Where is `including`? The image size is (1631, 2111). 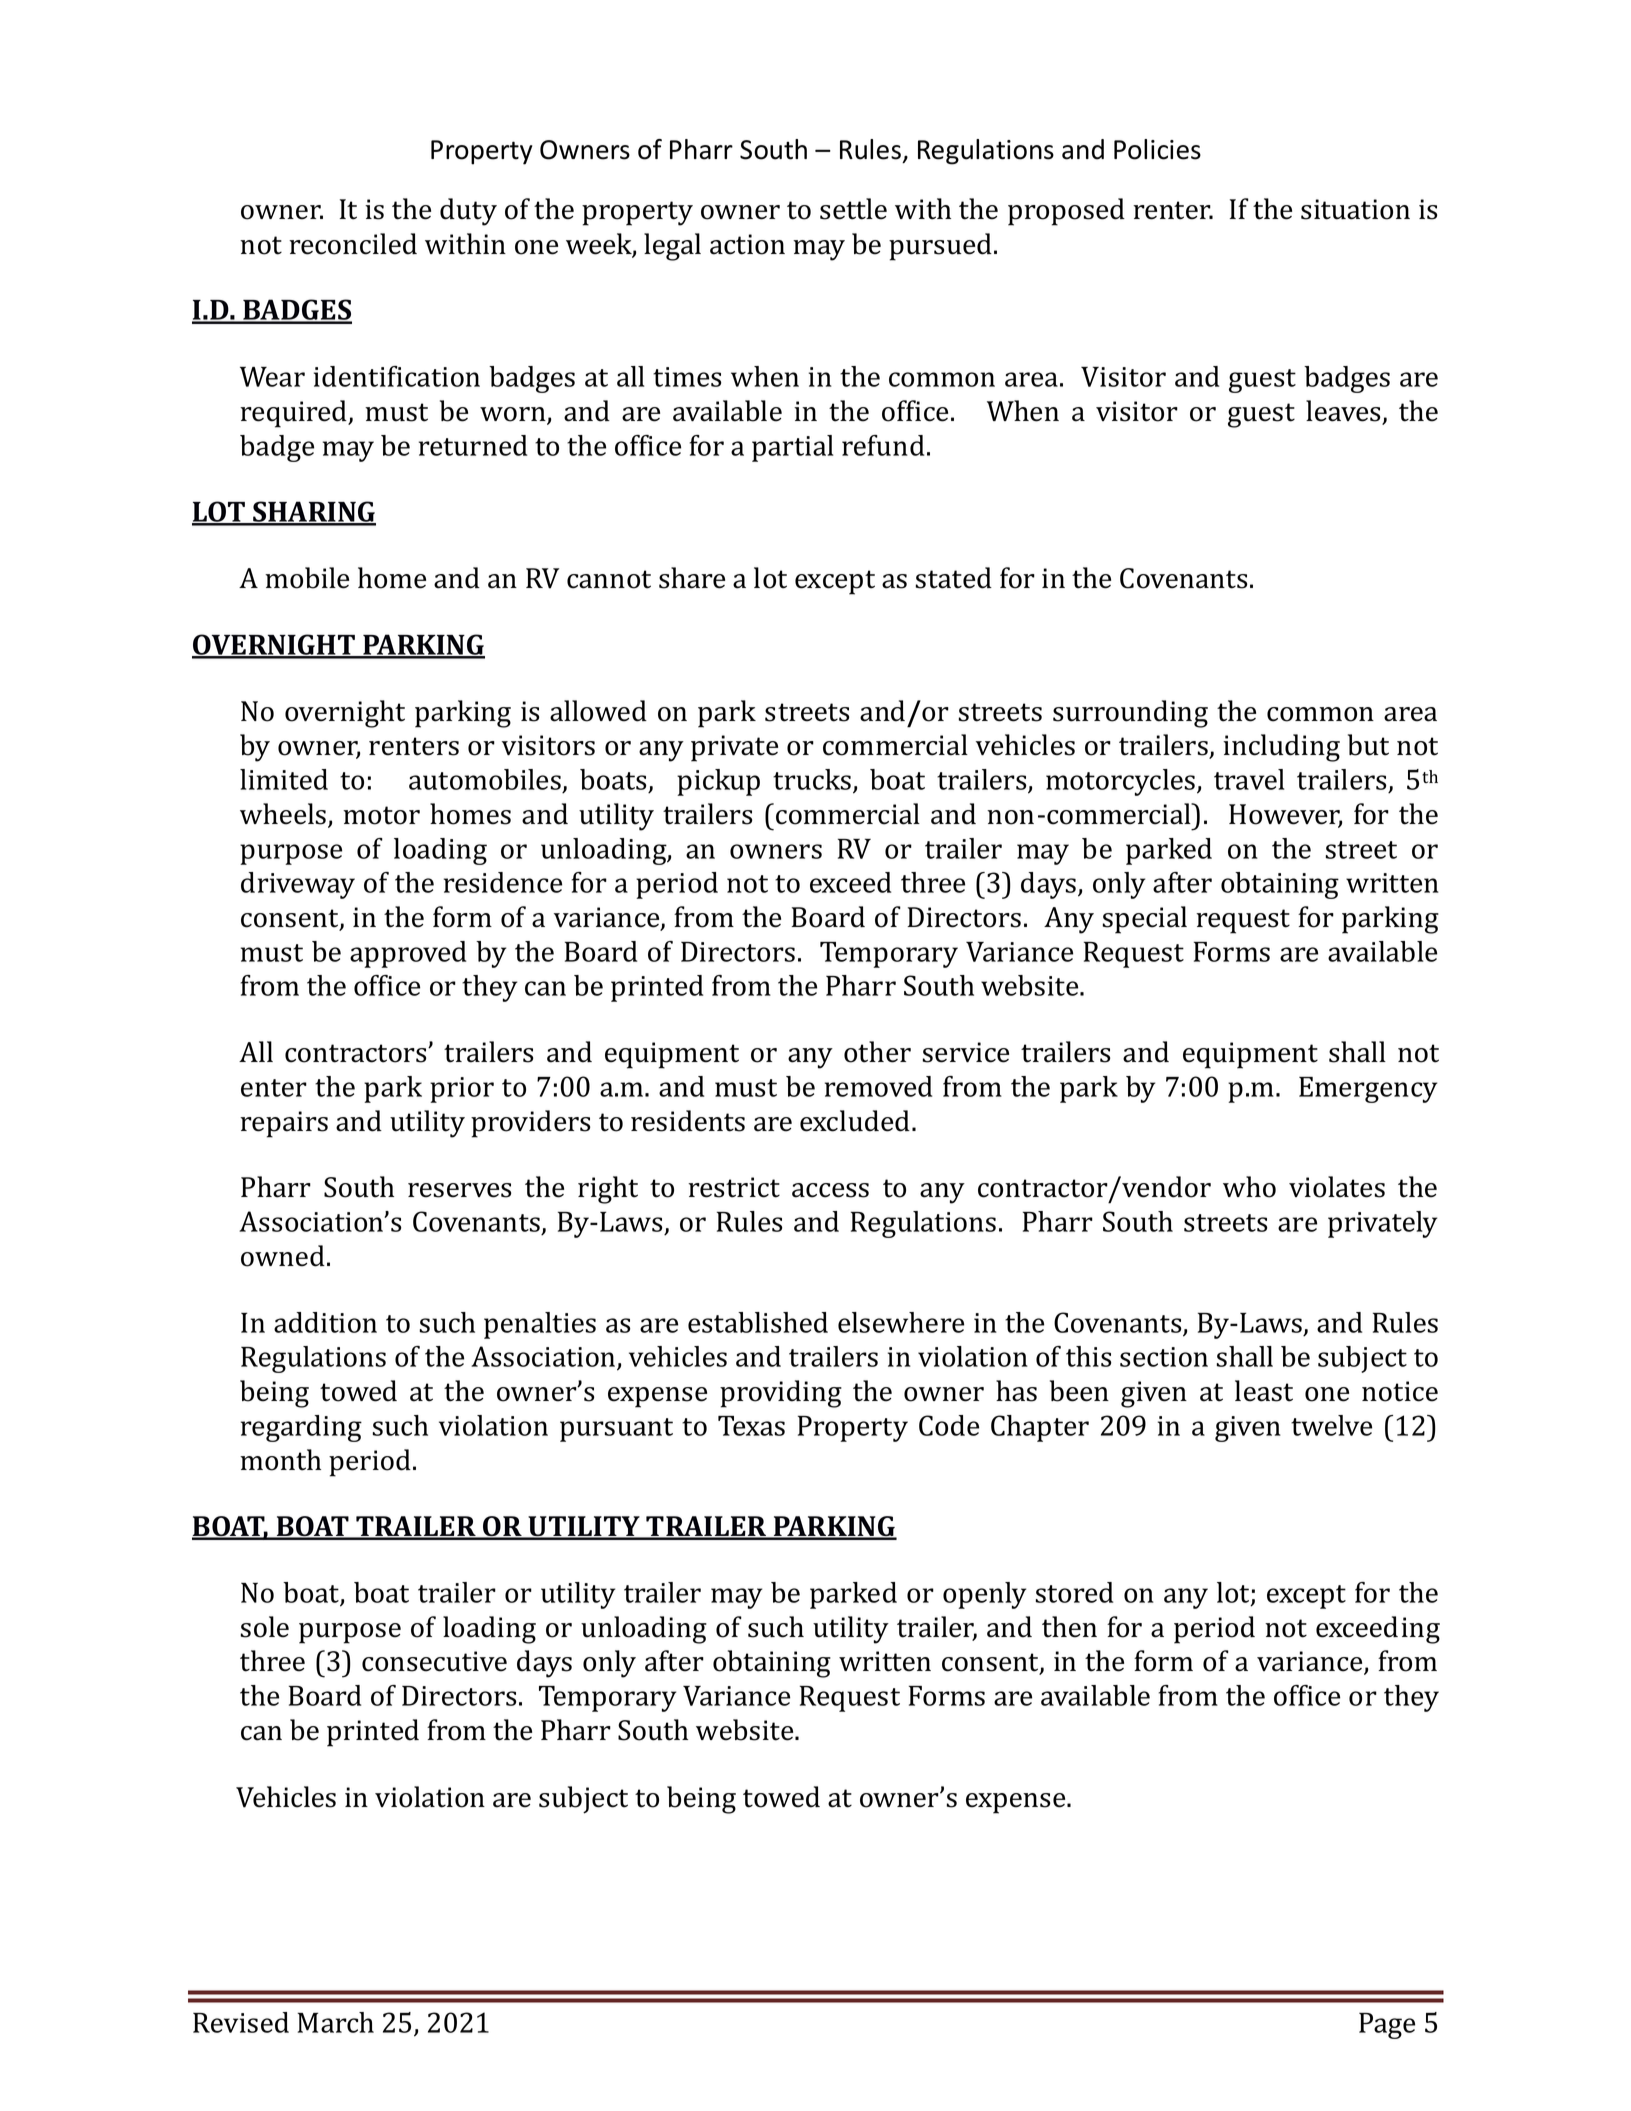
including is located at coordinates (1281, 748).
